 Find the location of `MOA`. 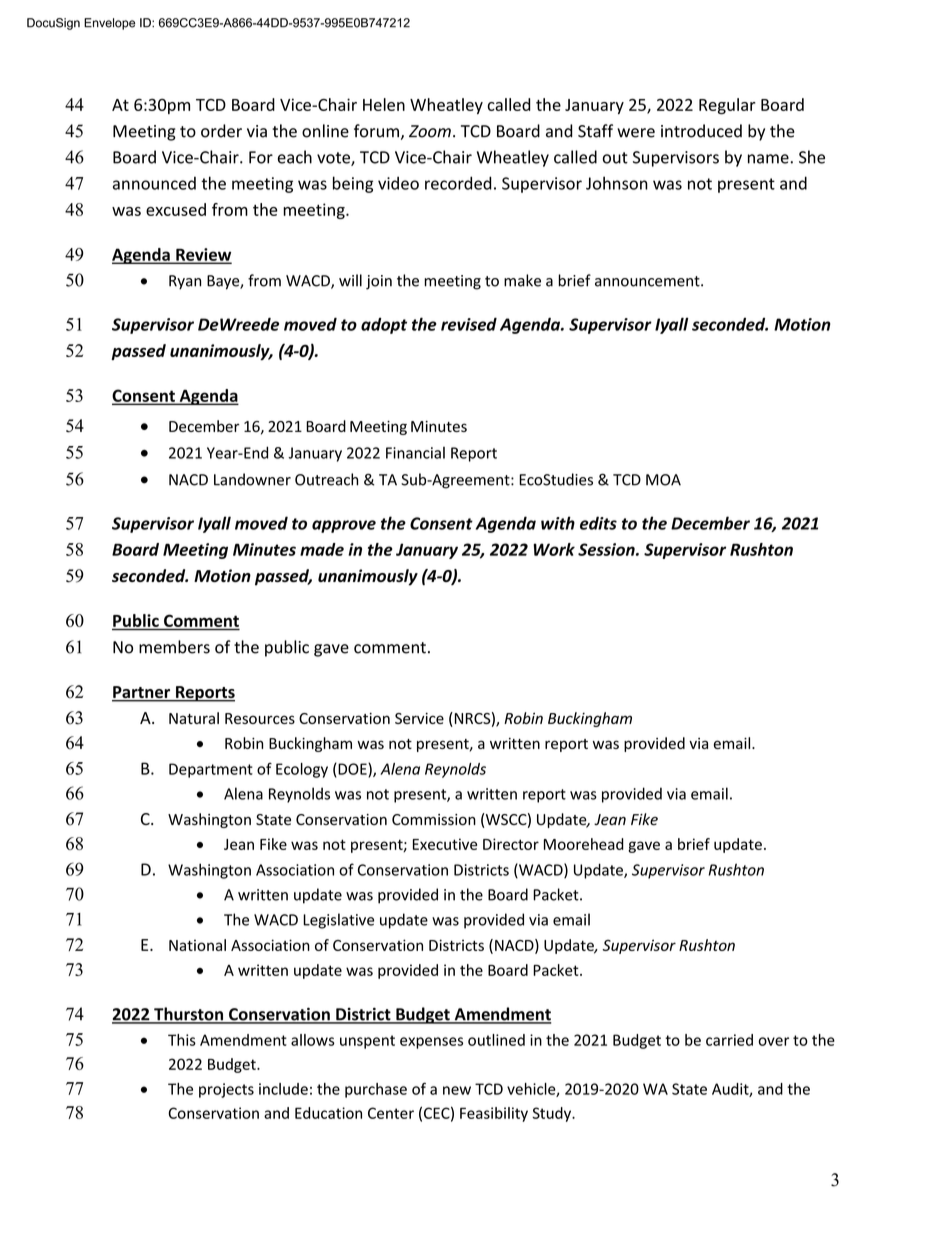

MOA is located at coordinates (663, 480).
